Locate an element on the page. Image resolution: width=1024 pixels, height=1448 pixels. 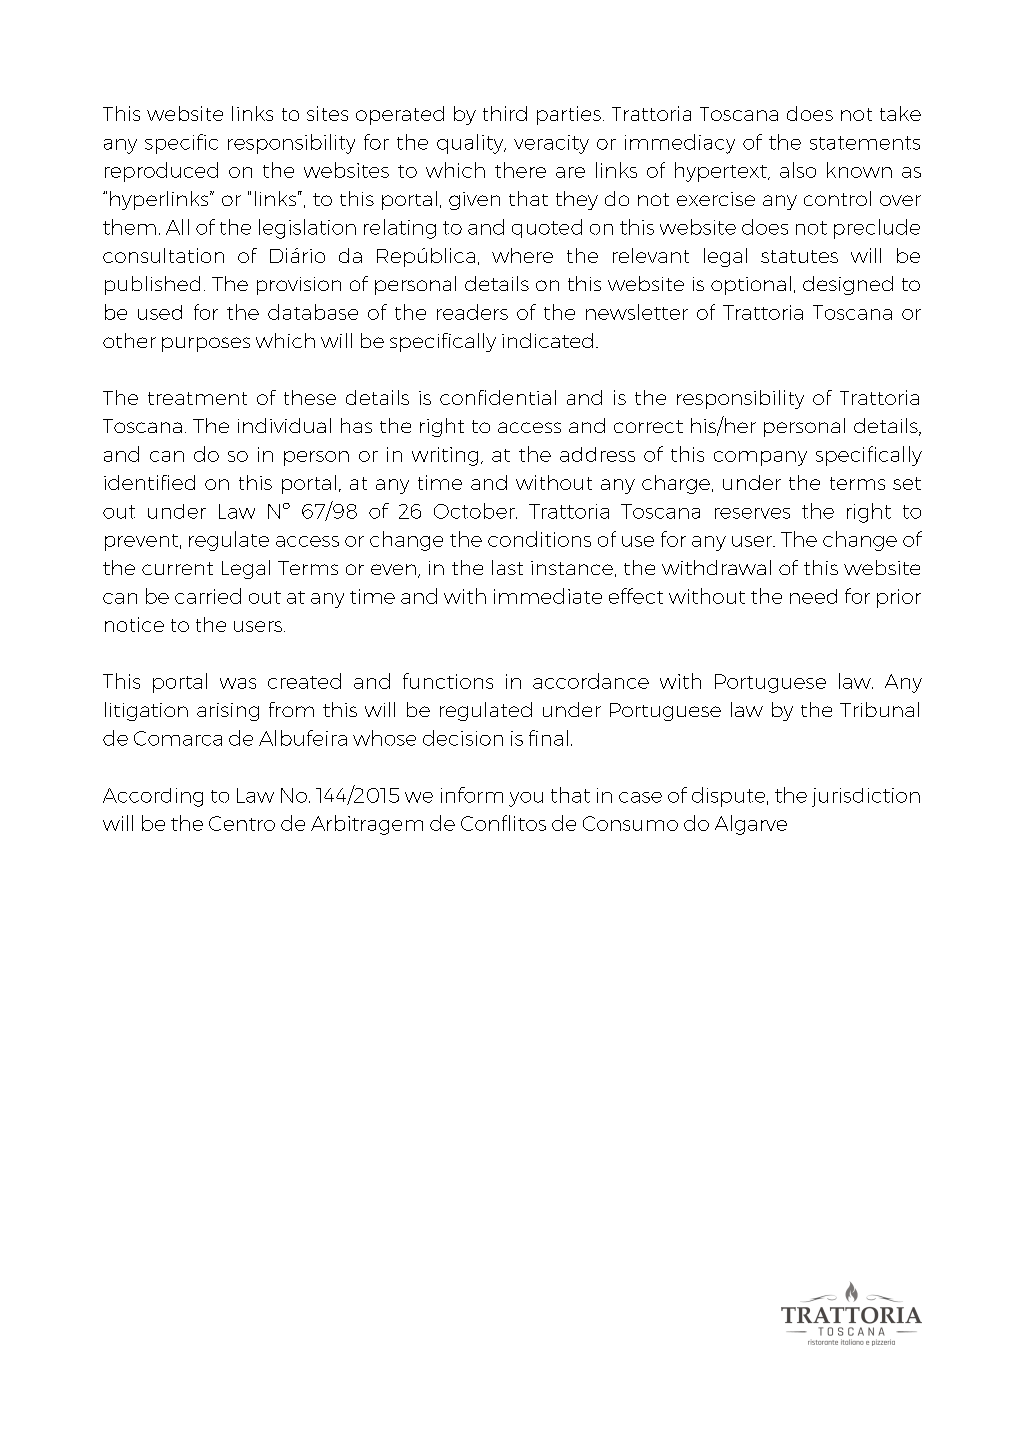
designed is located at coordinates (848, 285).
